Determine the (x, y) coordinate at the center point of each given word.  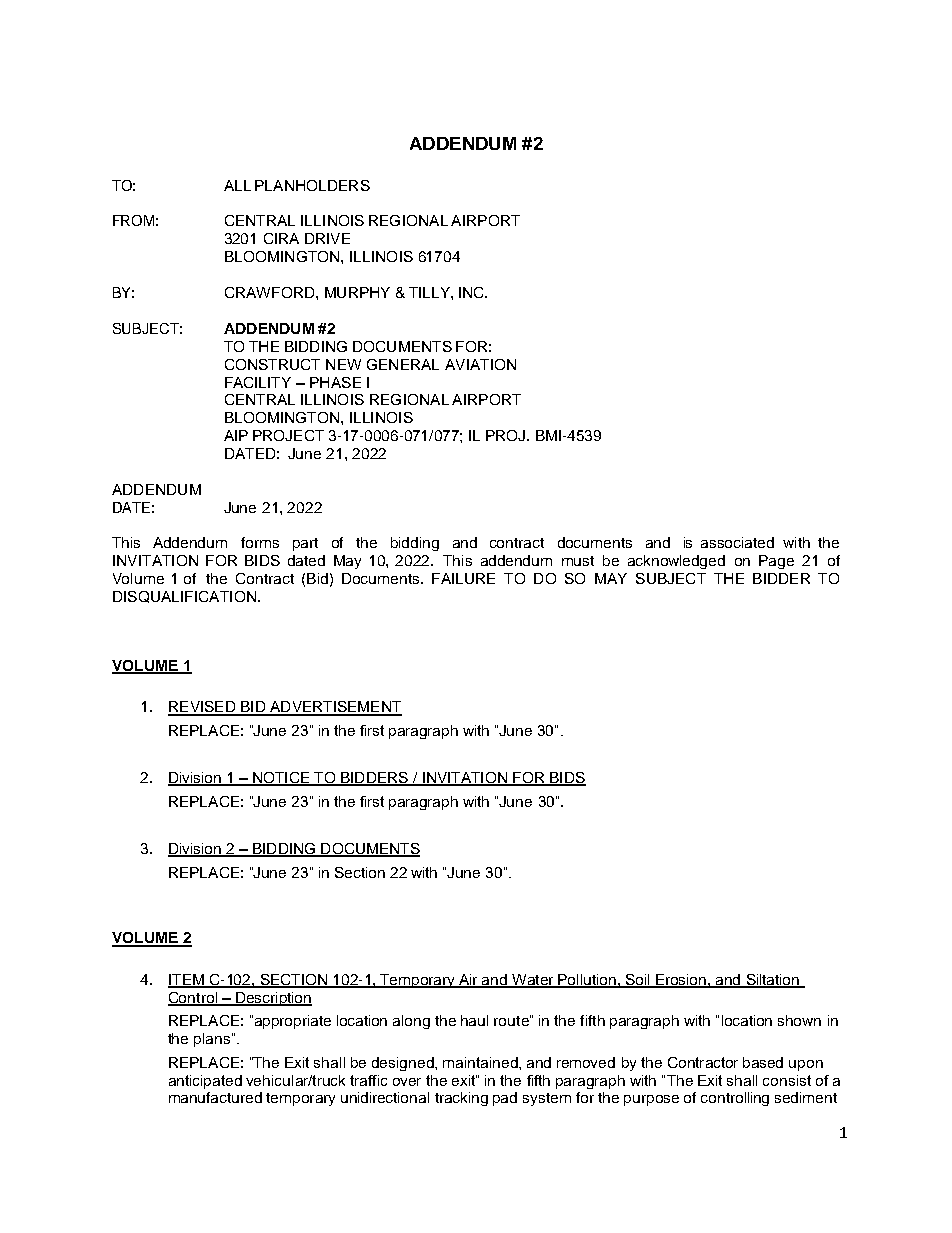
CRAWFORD (271, 292)
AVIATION (480, 364)
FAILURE (463, 578)
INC (472, 292)
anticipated (205, 1082)
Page (776, 562)
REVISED (203, 708)
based (763, 1062)
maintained (481, 1062)
